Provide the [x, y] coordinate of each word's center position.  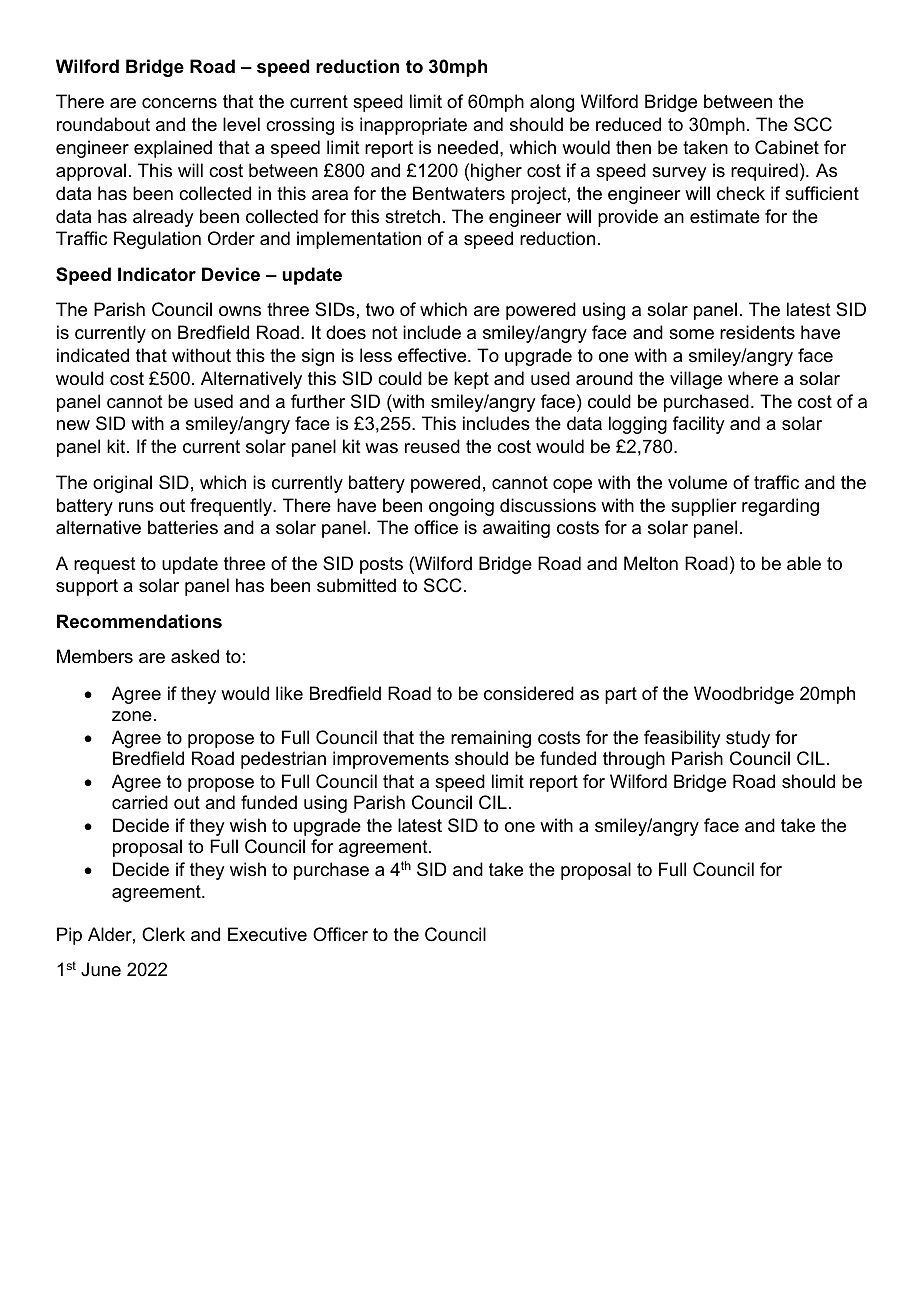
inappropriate [413, 126]
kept [471, 380]
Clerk [163, 934]
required [764, 172]
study [748, 739]
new [73, 425]
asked [195, 656]
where [753, 378]
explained [173, 149]
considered [529, 693]
